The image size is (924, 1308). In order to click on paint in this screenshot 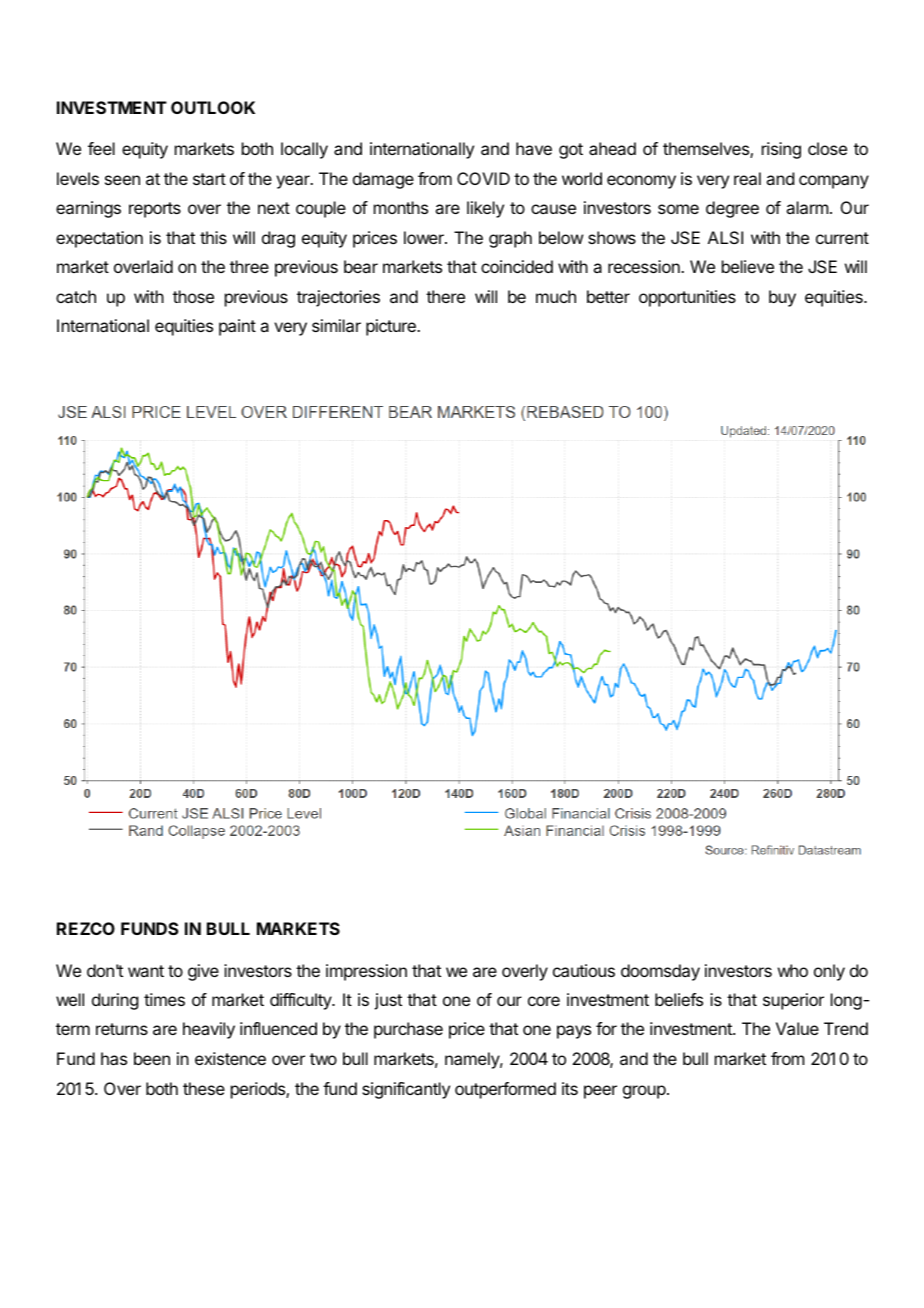, I will do `click(237, 327)`.
